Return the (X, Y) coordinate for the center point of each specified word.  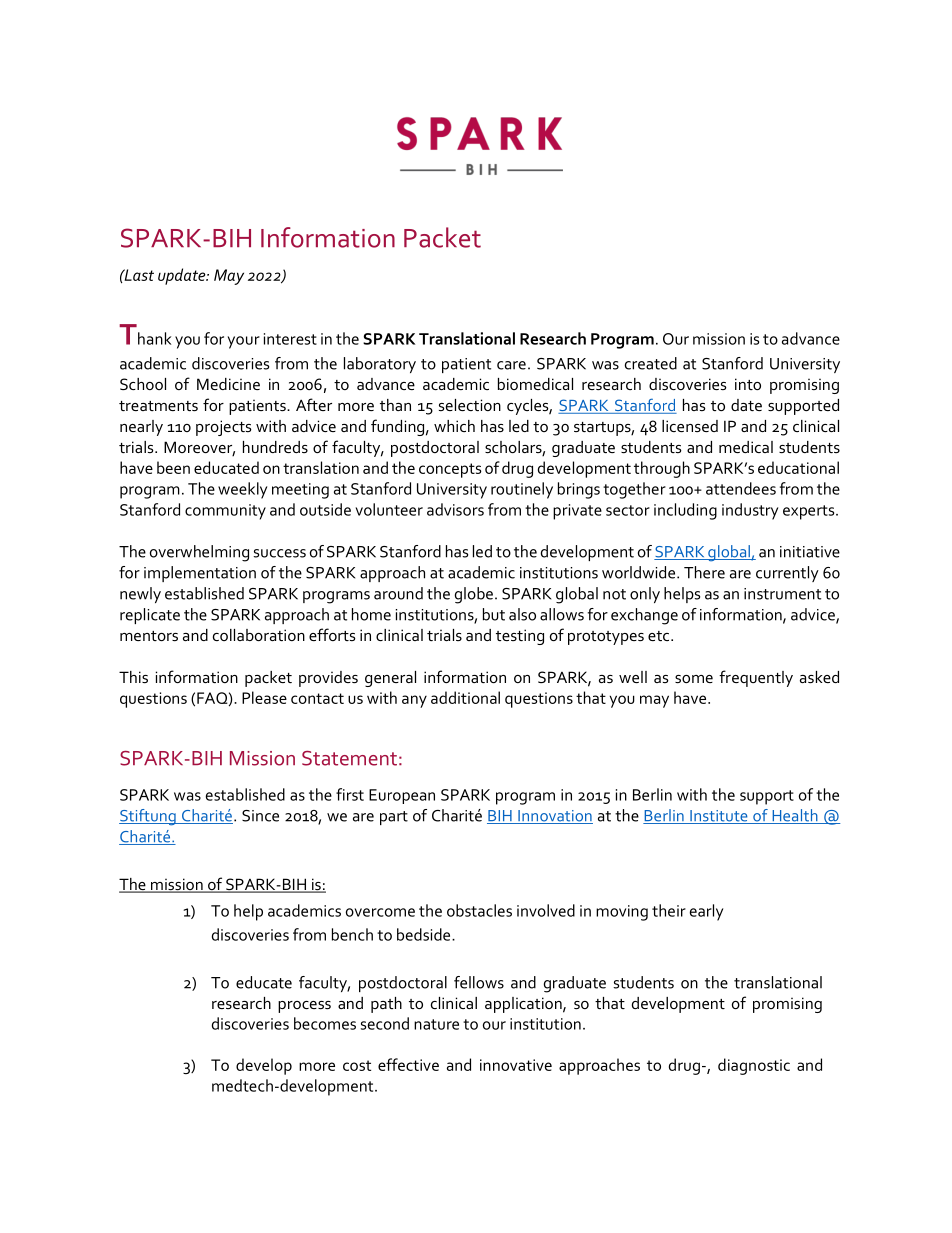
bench (352, 934)
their (669, 910)
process (304, 1007)
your (244, 342)
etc (660, 636)
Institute (719, 817)
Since (260, 816)
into (748, 384)
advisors (455, 509)
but (494, 614)
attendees (741, 488)
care (511, 365)
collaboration (259, 635)
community (225, 512)
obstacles (479, 910)
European (402, 796)
